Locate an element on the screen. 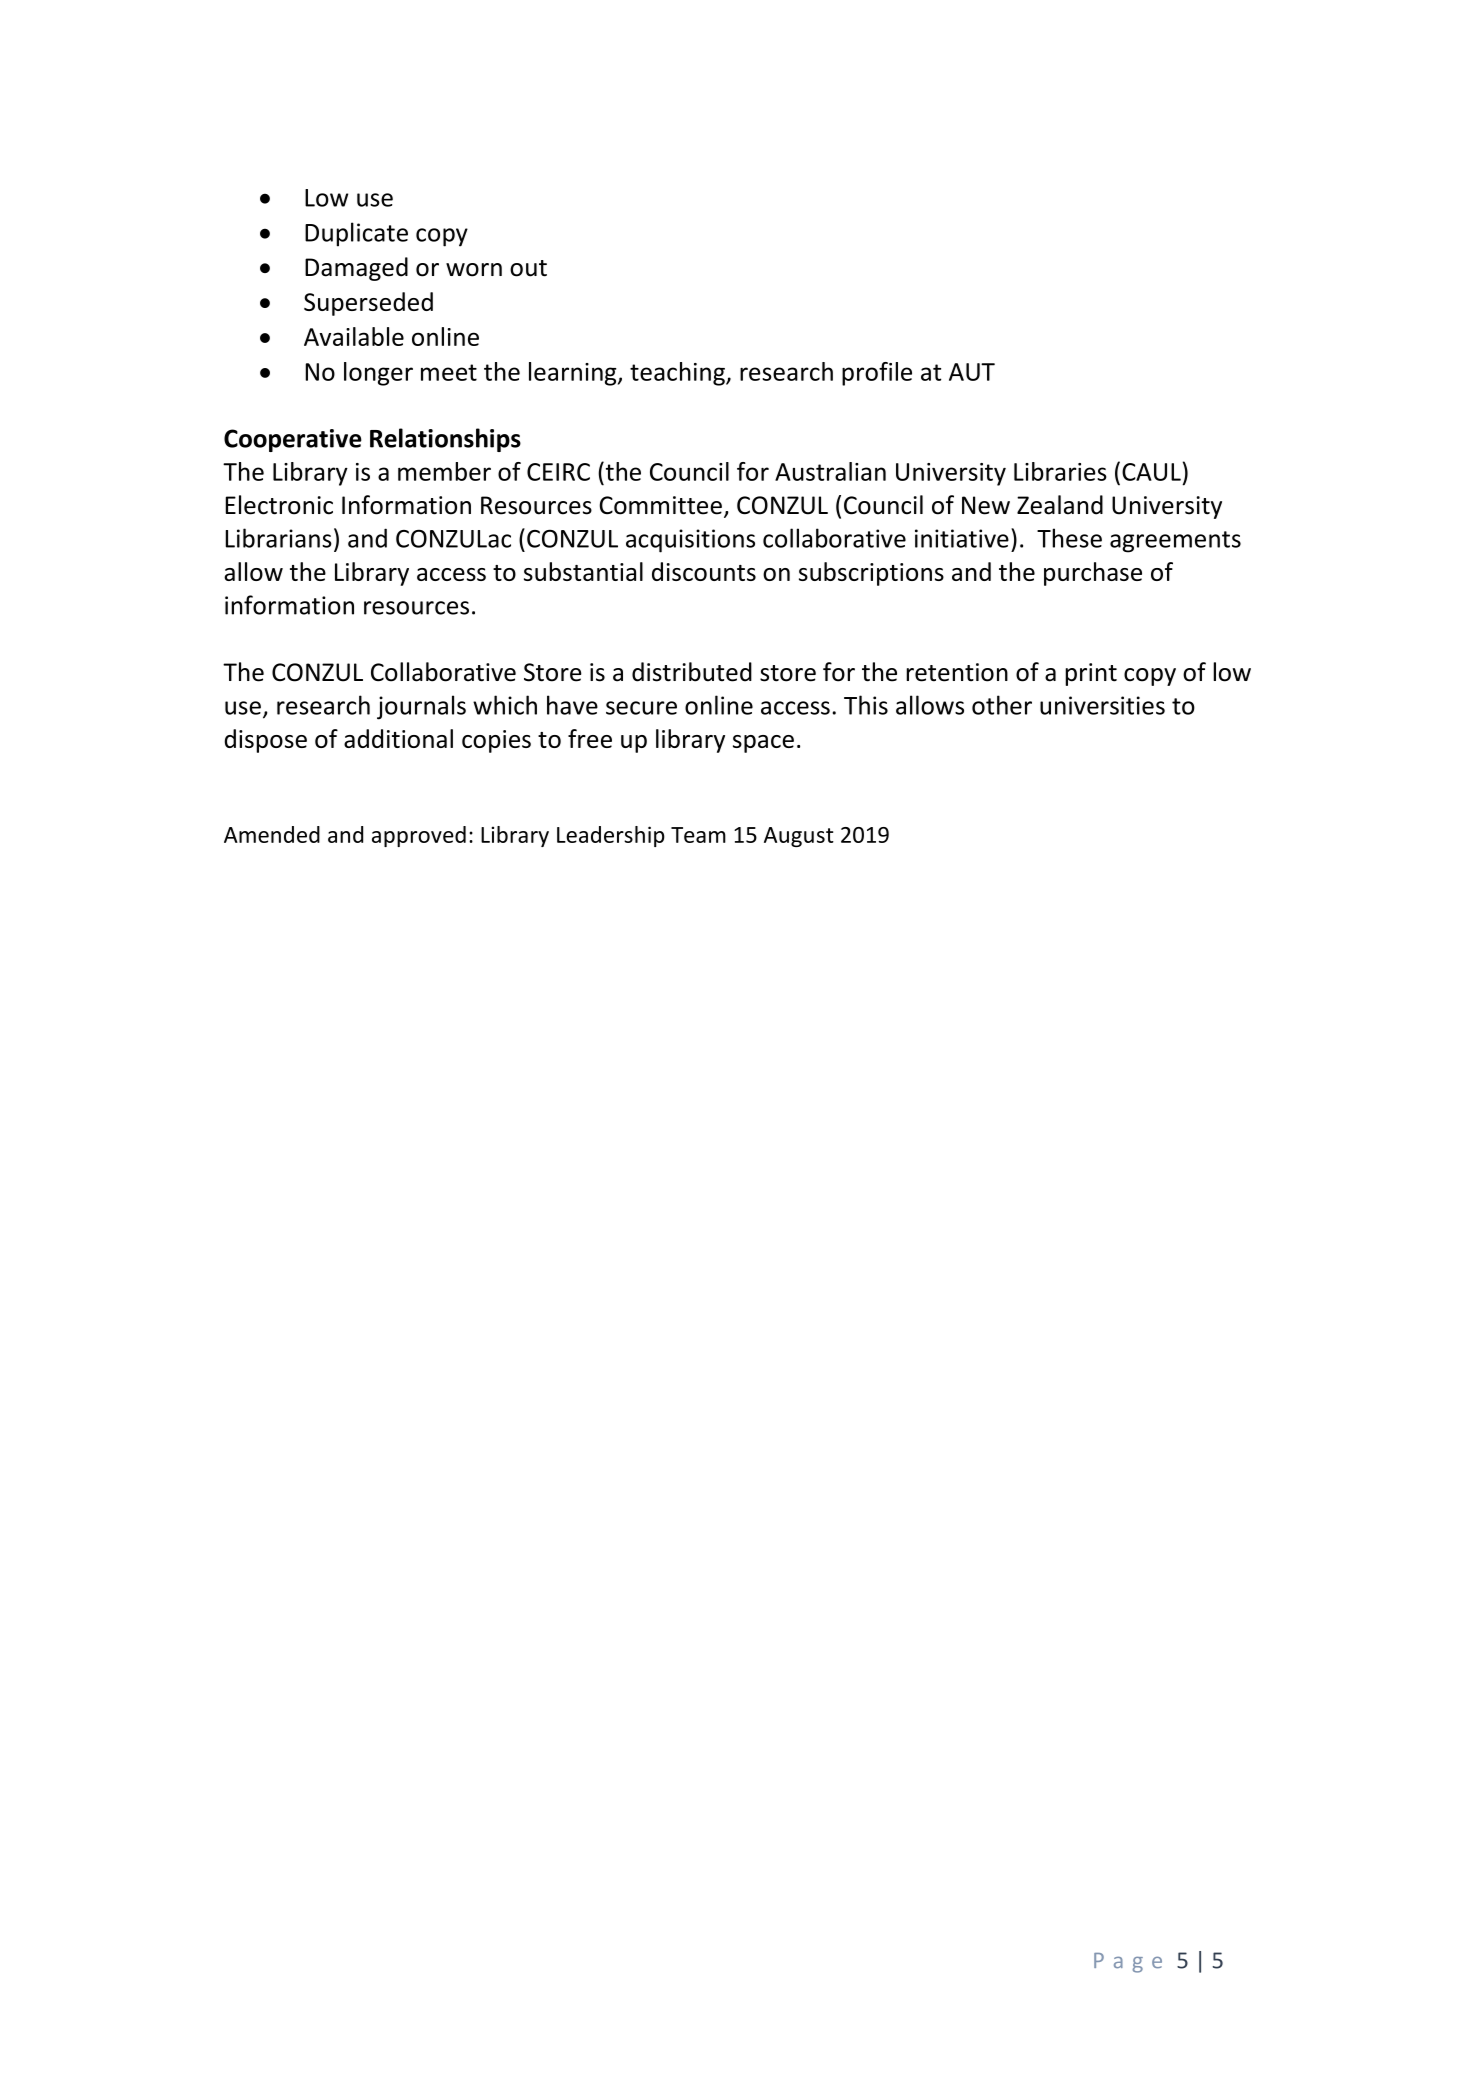 This screenshot has height=2093, width=1480. These is located at coordinates (1069, 538).
